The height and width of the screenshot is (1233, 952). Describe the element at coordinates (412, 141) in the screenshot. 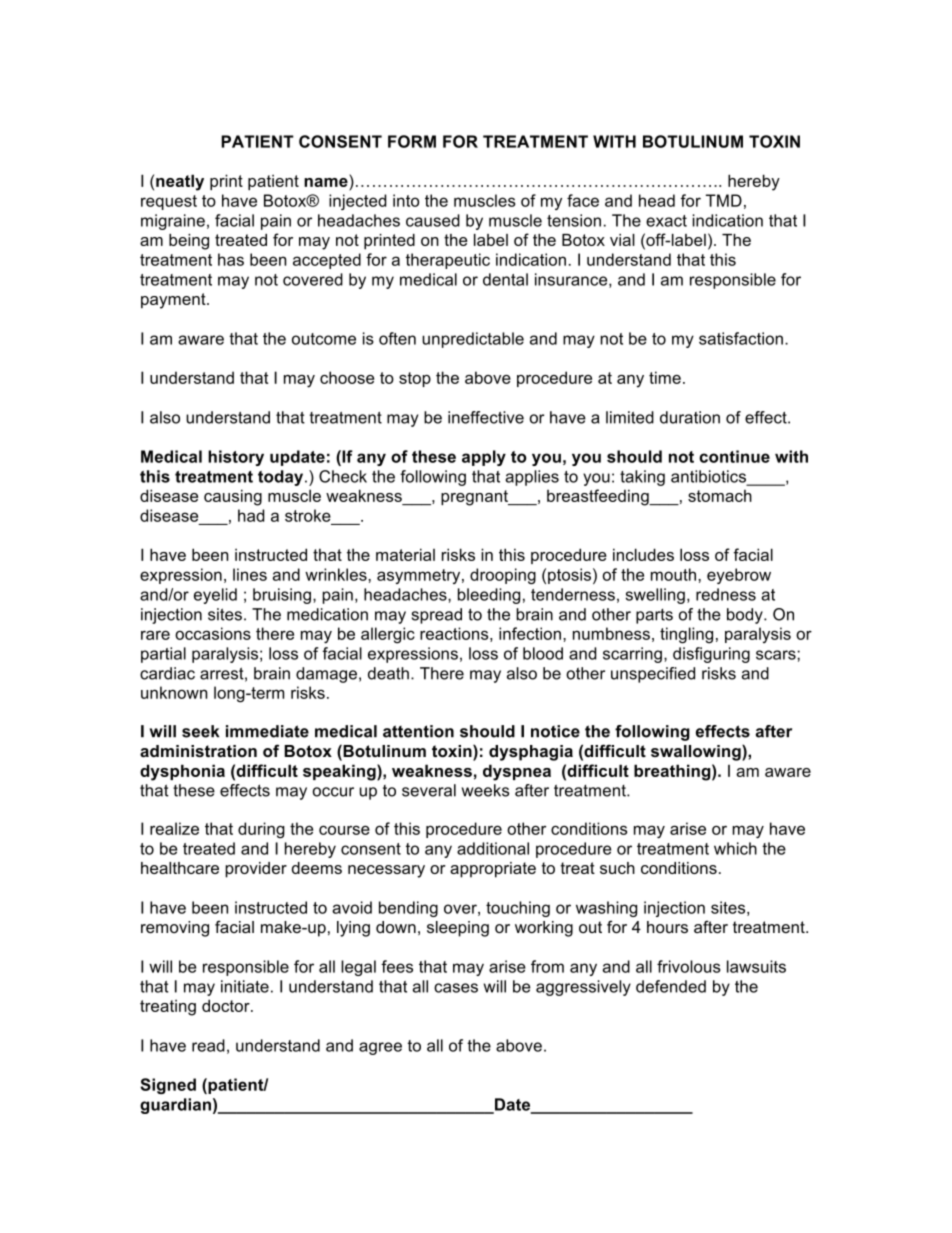

I see `FORM` at that location.
